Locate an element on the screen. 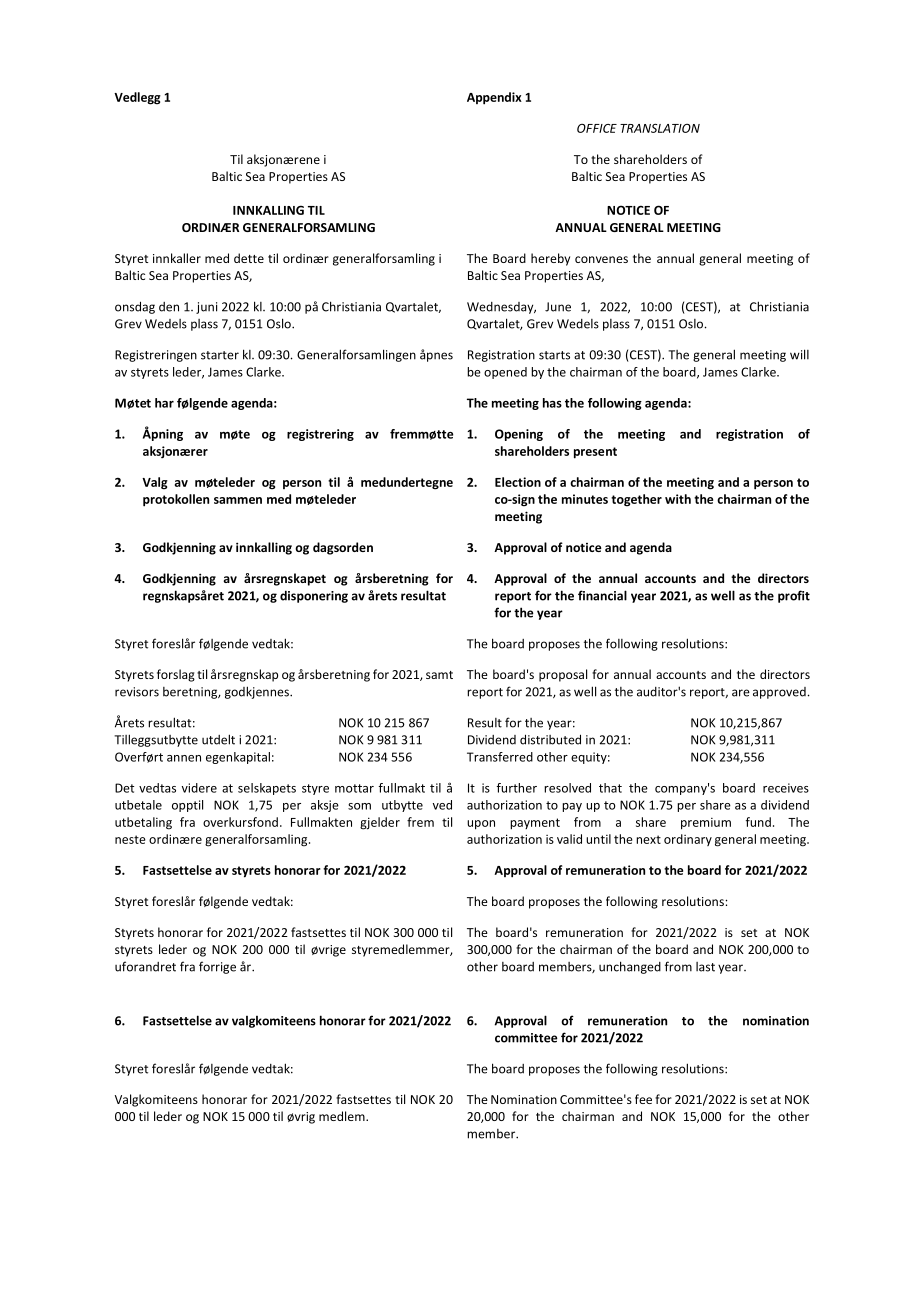  premium is located at coordinates (706, 824).
